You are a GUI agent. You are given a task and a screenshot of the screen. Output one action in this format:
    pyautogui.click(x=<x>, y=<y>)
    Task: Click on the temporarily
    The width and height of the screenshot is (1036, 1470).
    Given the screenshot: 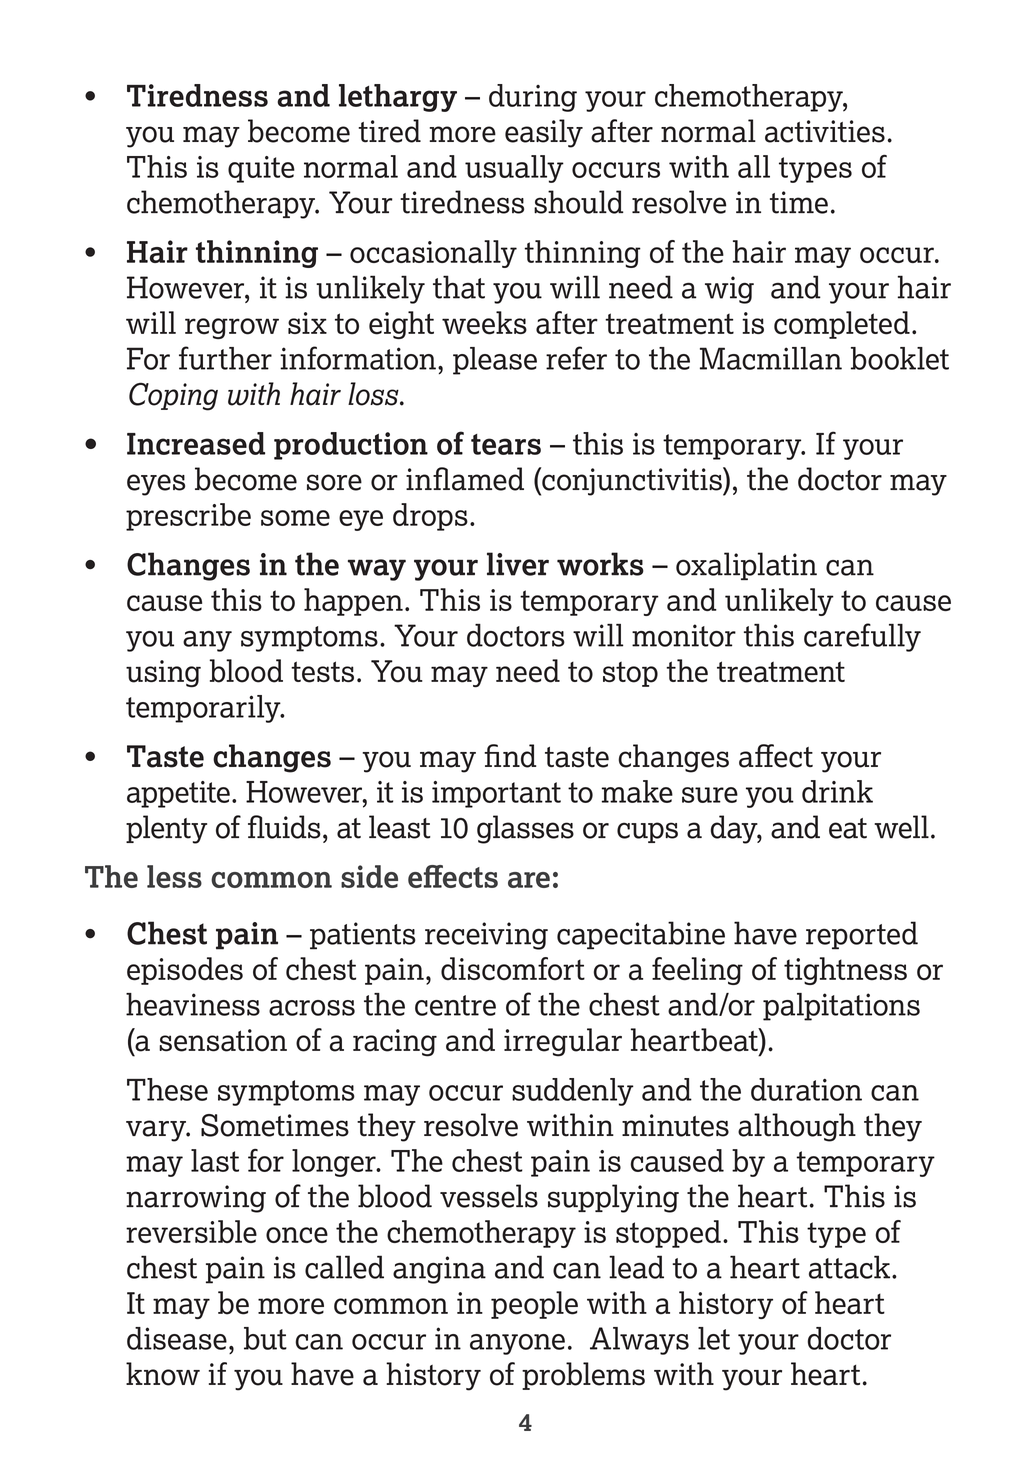 What is the action you would take?
    pyautogui.click(x=204, y=709)
